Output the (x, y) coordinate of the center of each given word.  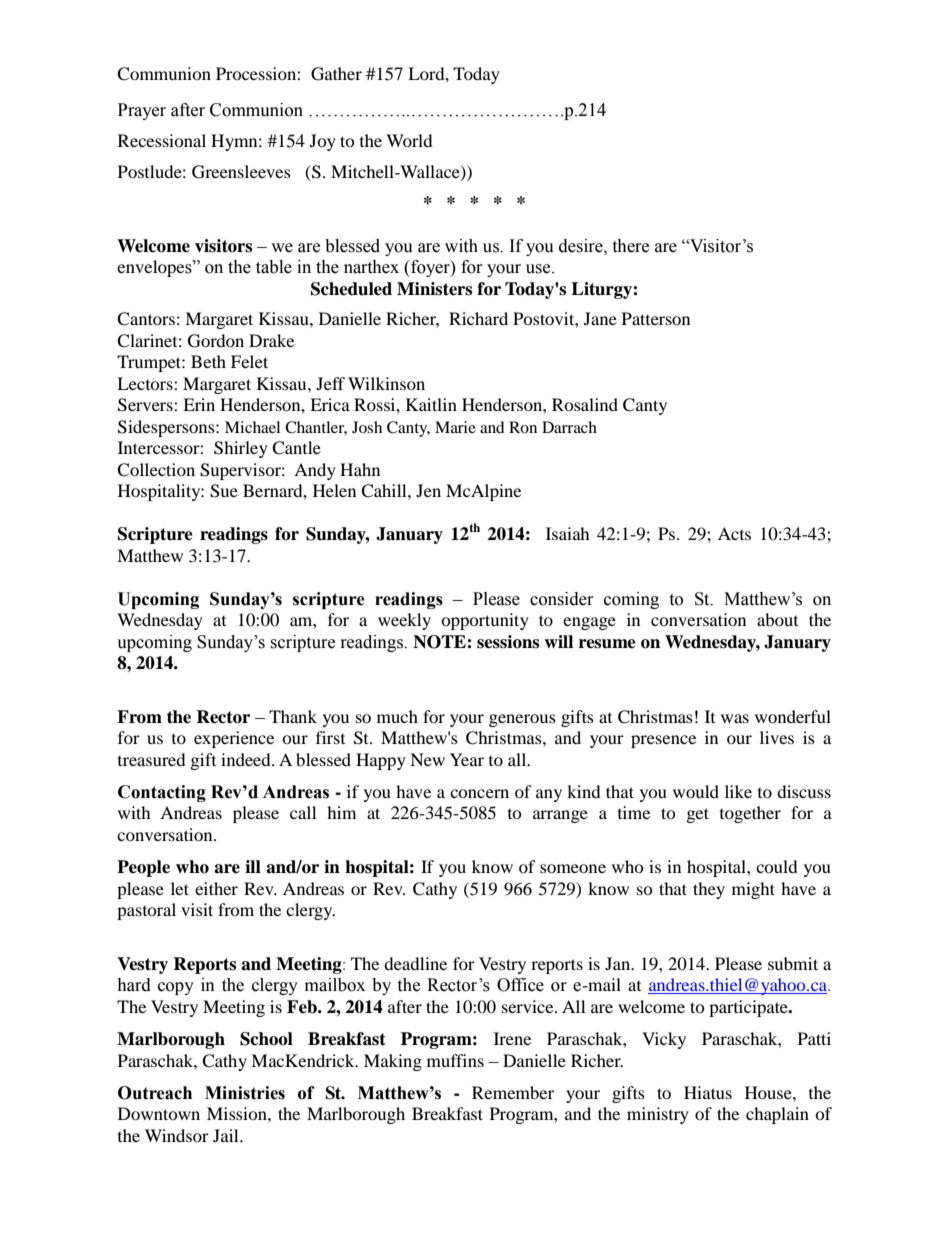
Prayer (142, 111)
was (735, 718)
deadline (415, 963)
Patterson (656, 318)
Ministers (434, 289)
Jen (428, 490)
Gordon (216, 341)
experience (234, 739)
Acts (734, 533)
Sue (224, 491)
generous (522, 720)
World (409, 140)
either (216, 888)
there (630, 246)
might (753, 890)
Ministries (245, 1093)
